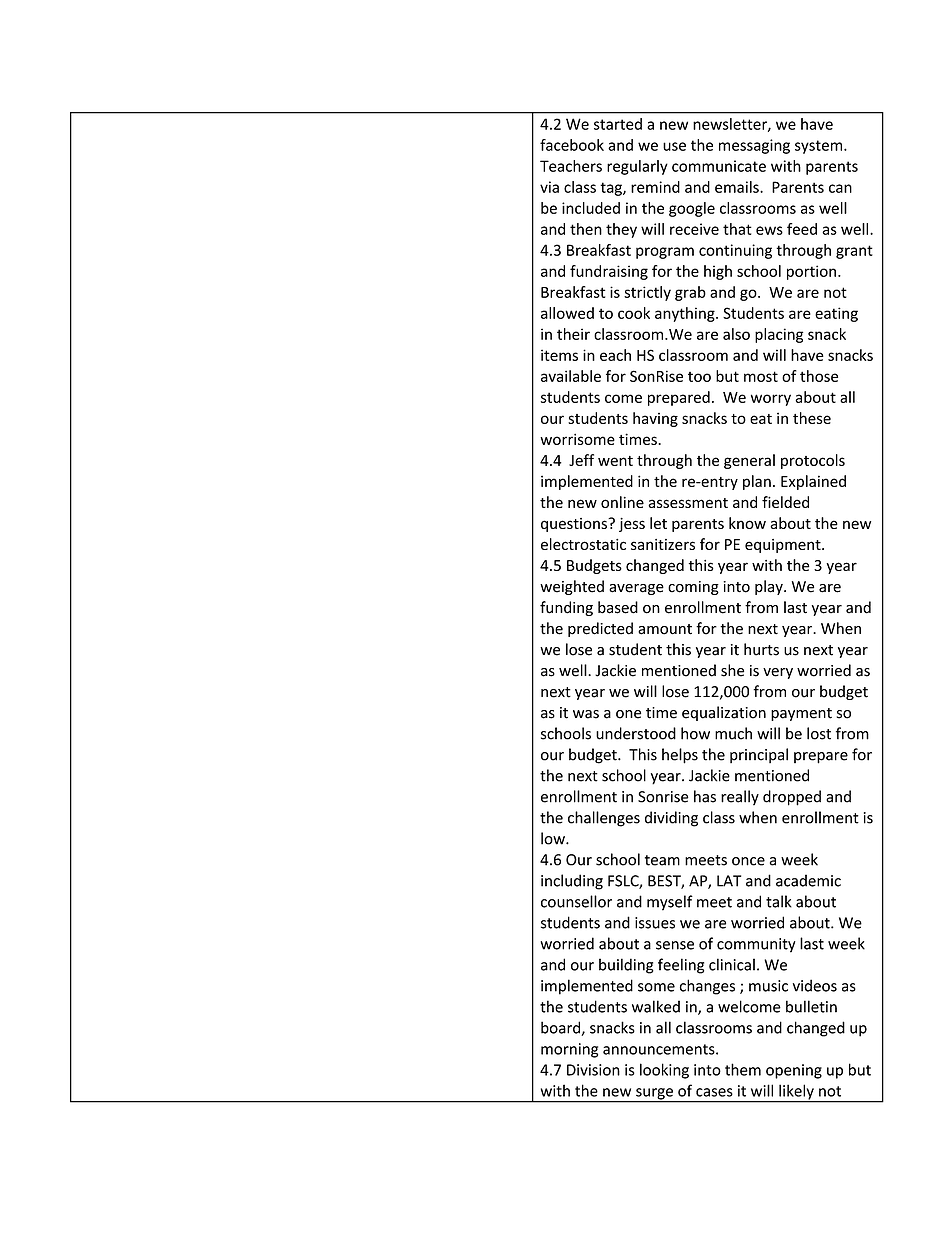 The image size is (952, 1233). I want to click on coming, so click(693, 588).
